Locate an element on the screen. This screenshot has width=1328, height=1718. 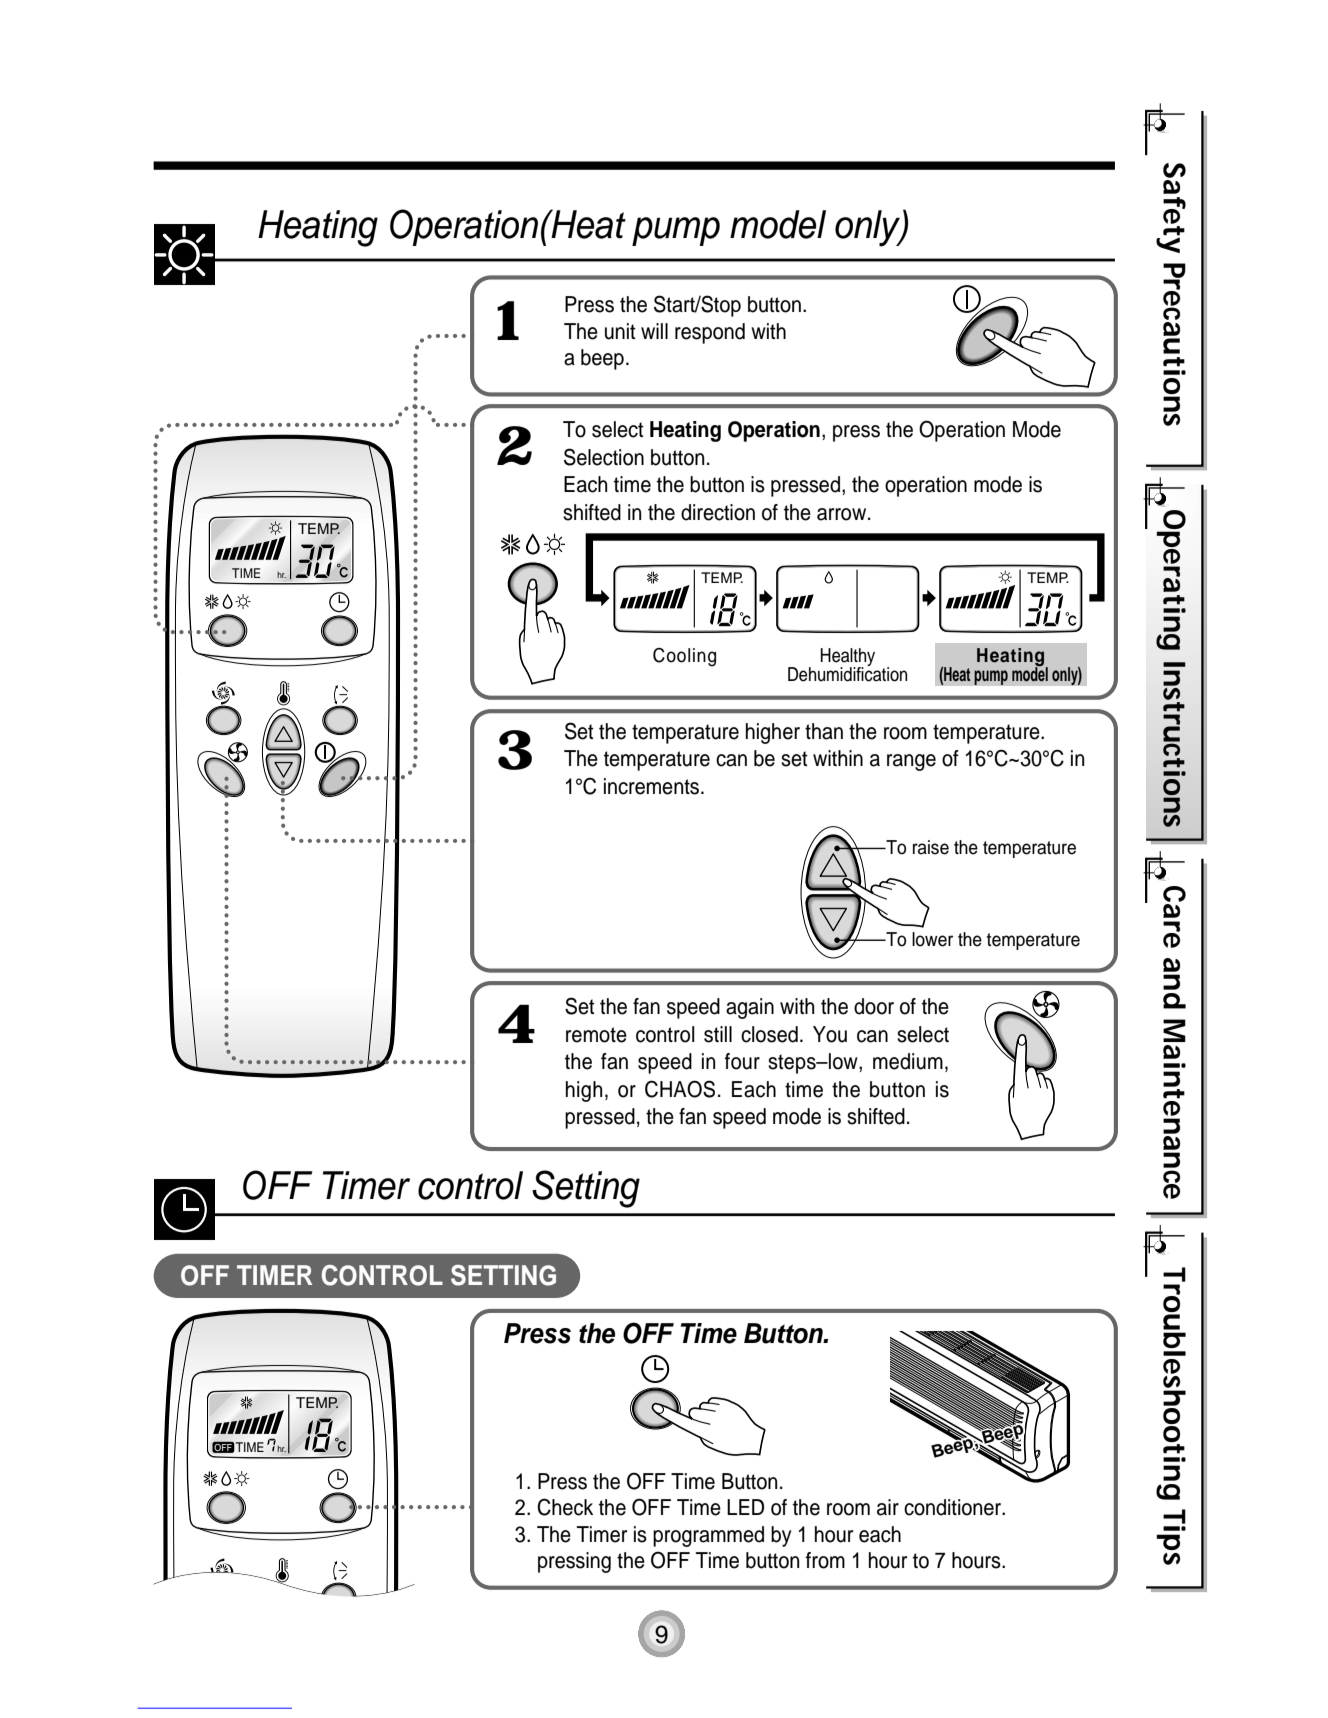
respond is located at coordinates (710, 333).
